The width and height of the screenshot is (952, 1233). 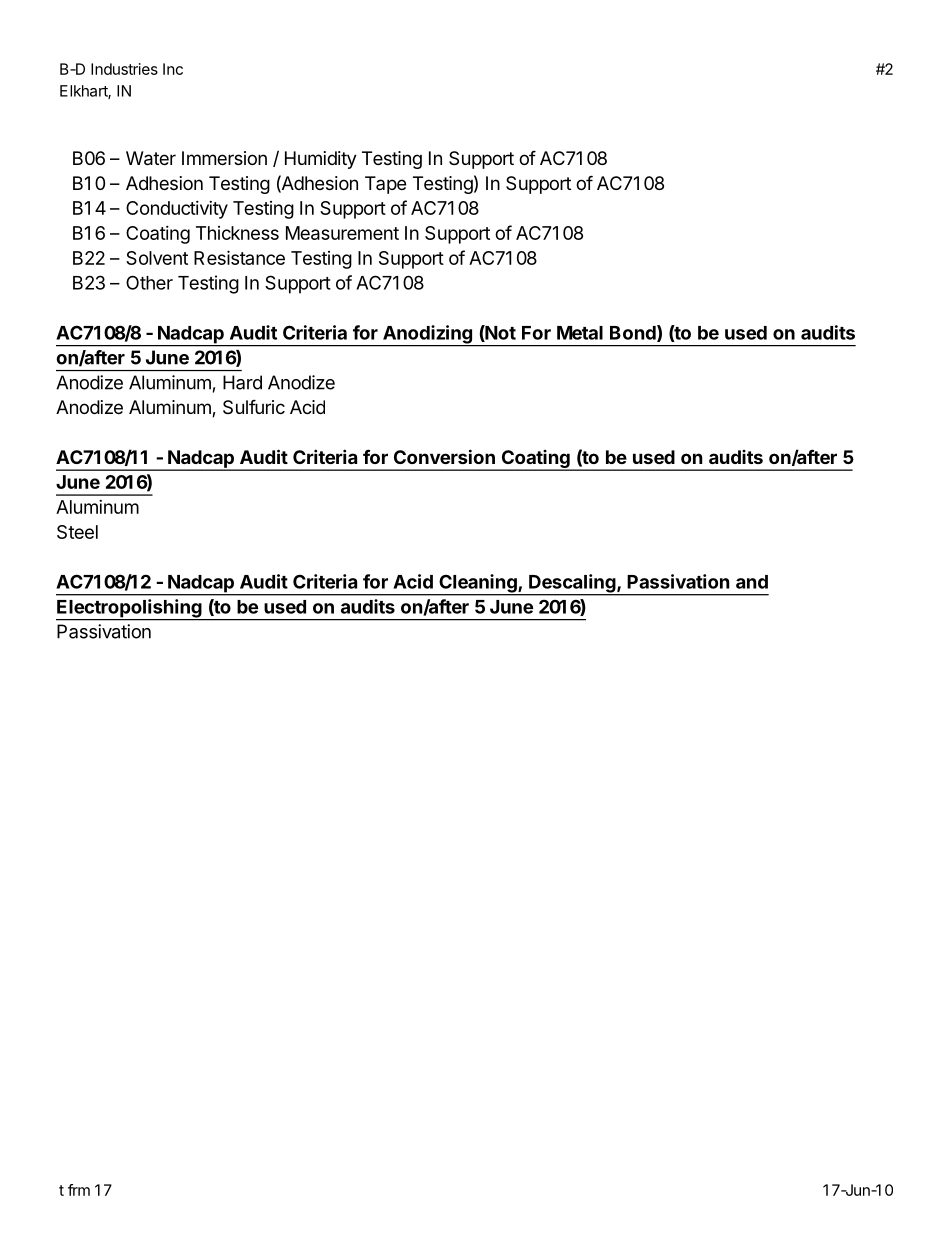 I want to click on Tape, so click(x=385, y=185).
